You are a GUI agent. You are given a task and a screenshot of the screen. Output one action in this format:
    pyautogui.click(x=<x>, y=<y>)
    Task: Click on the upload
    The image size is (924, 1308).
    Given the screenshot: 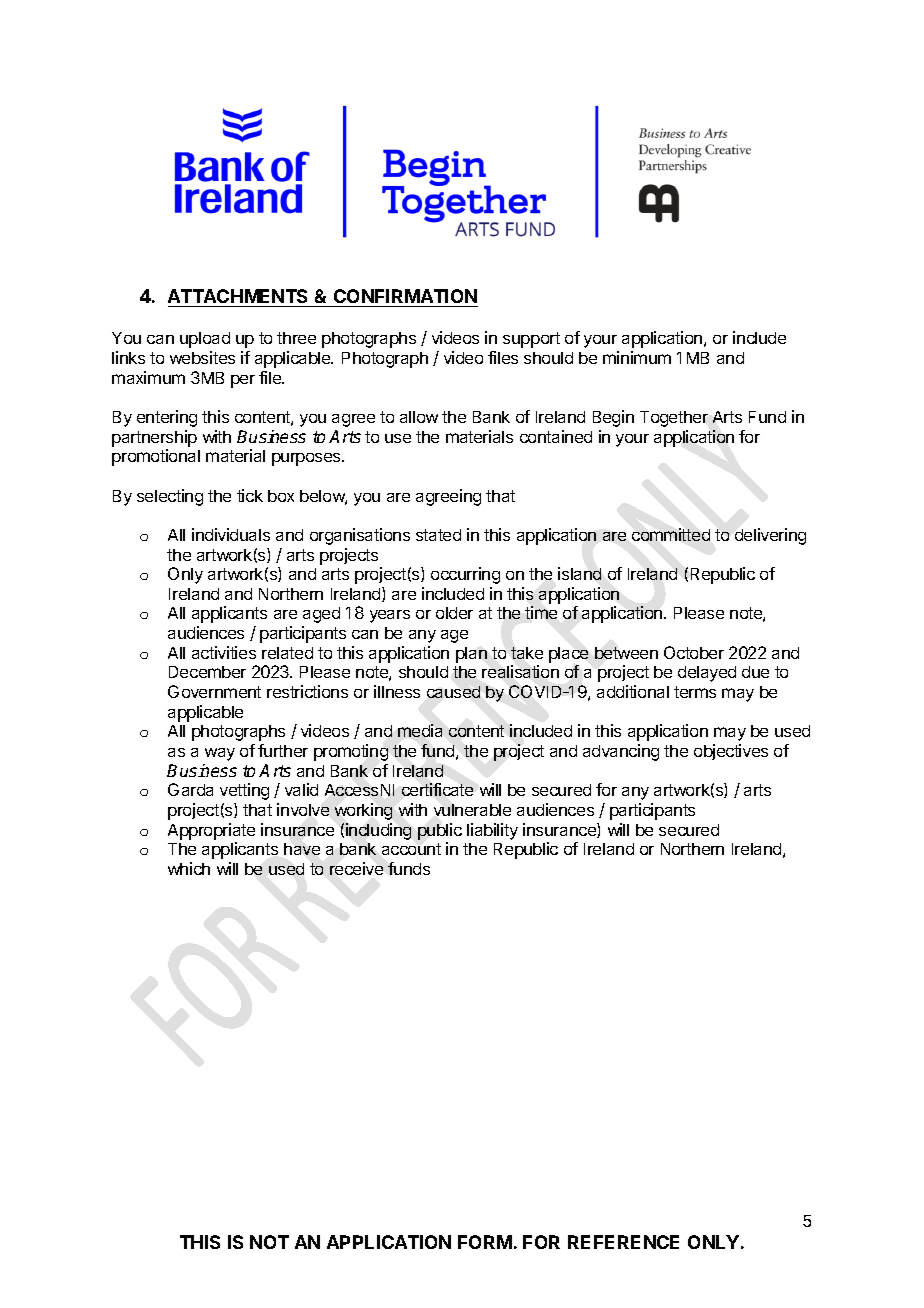 What is the action you would take?
    pyautogui.click(x=205, y=340)
